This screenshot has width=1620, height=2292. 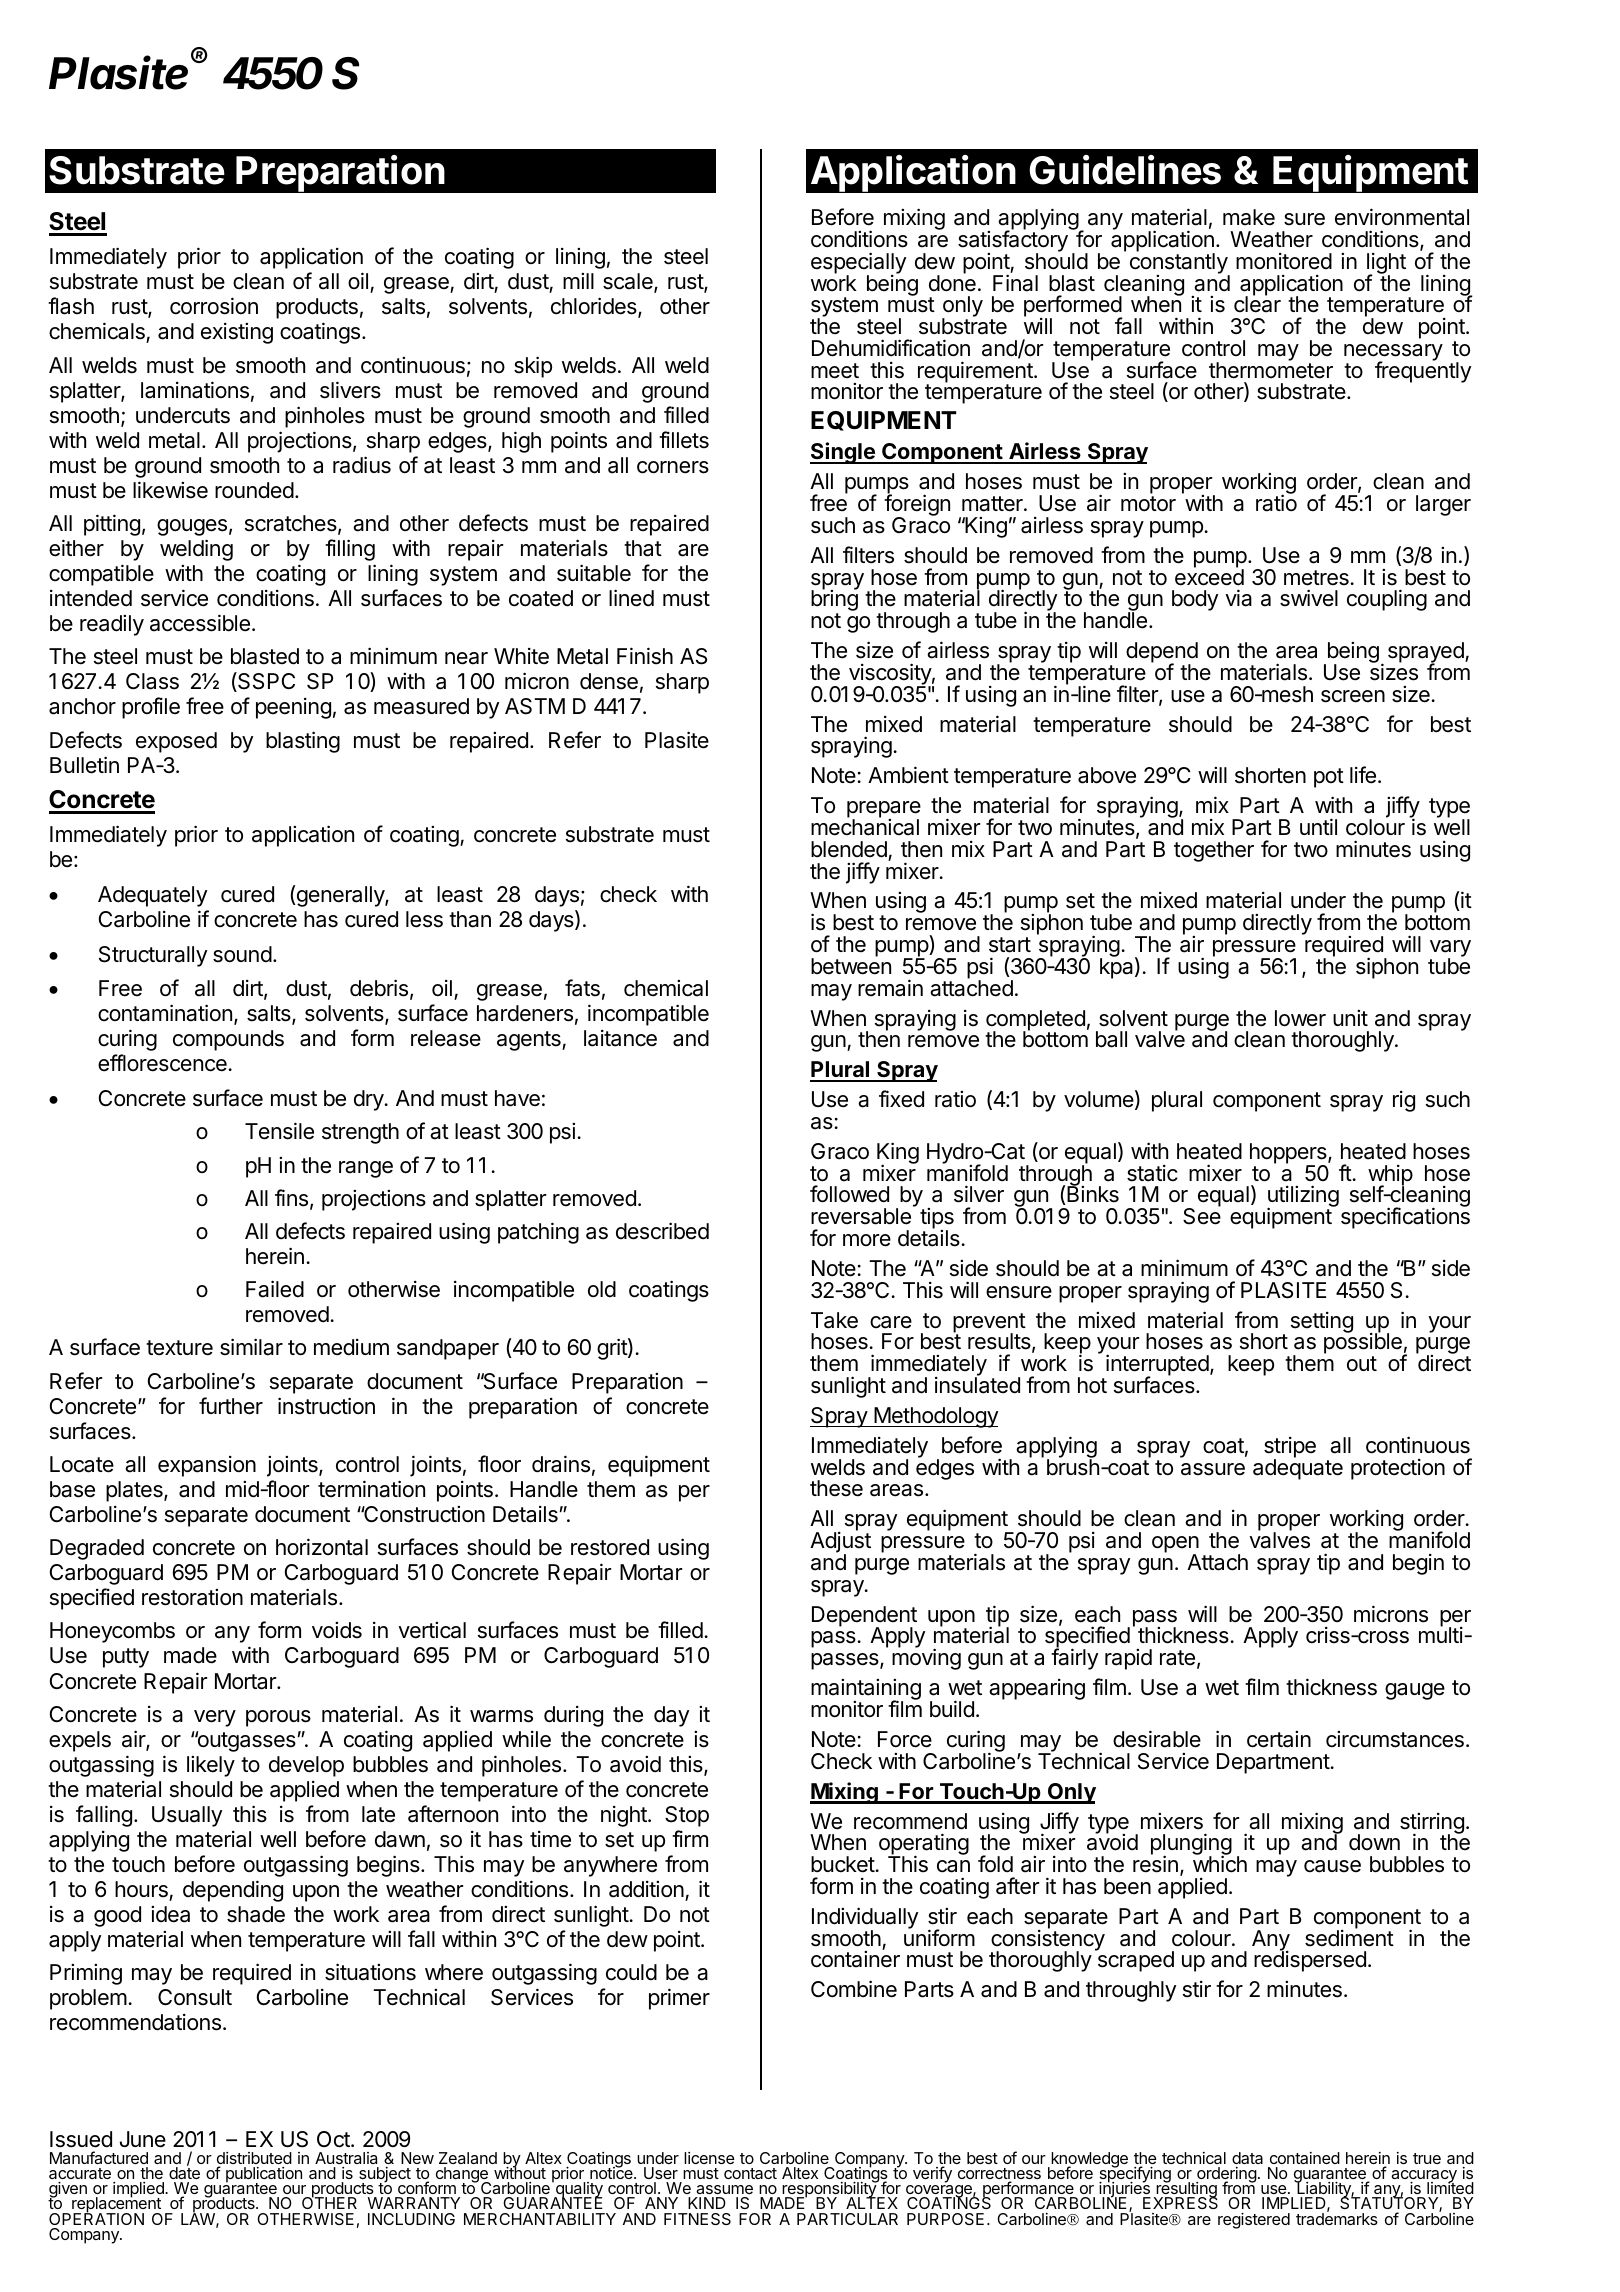 What do you see at coordinates (1303, 1197) in the screenshot?
I see `utilizing` at bounding box center [1303, 1197].
